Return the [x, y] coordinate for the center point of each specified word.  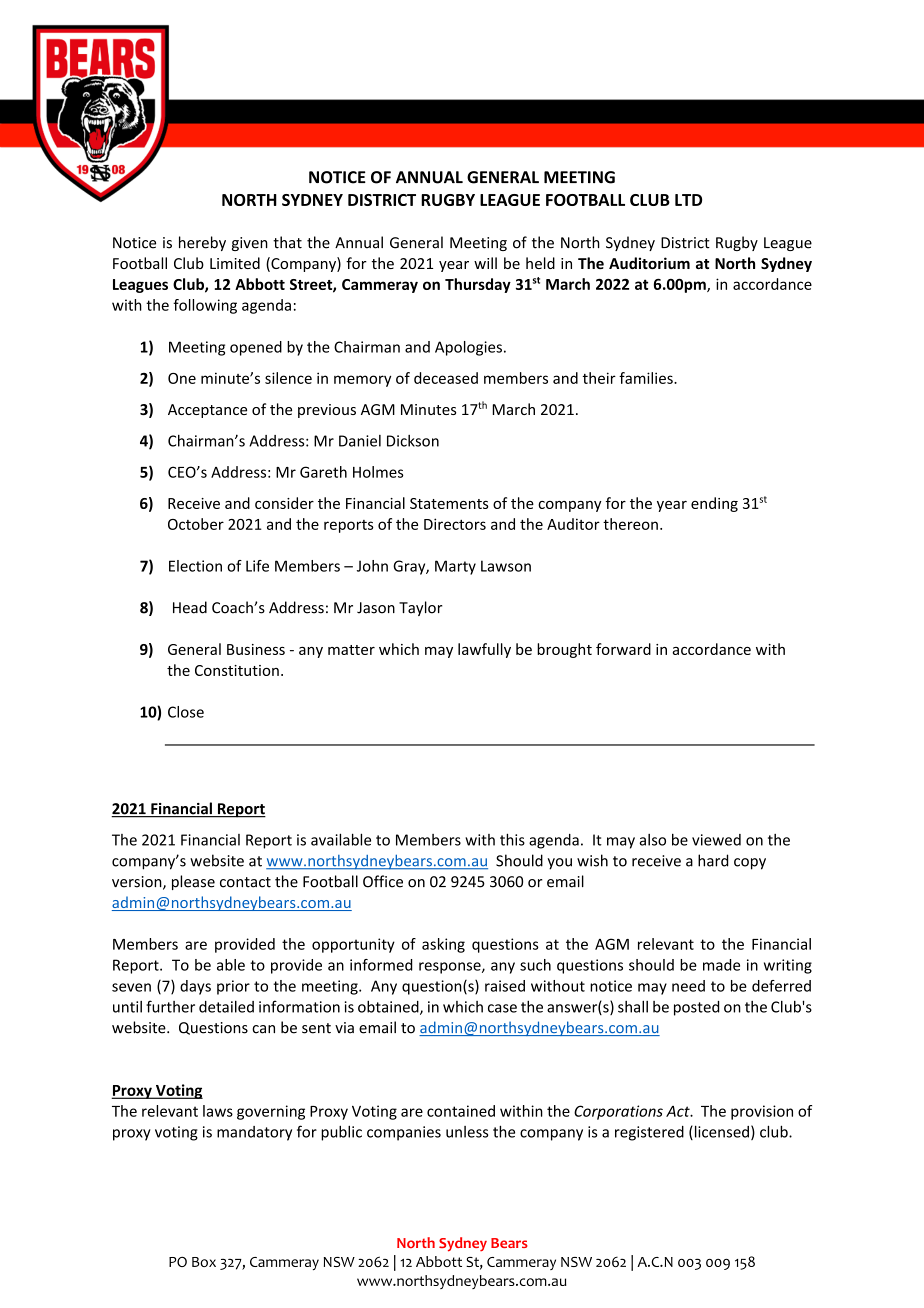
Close [186, 712]
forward [623, 649]
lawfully [484, 650]
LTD [688, 200]
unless [467, 1132]
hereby [202, 243]
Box [204, 1262]
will [485, 263]
